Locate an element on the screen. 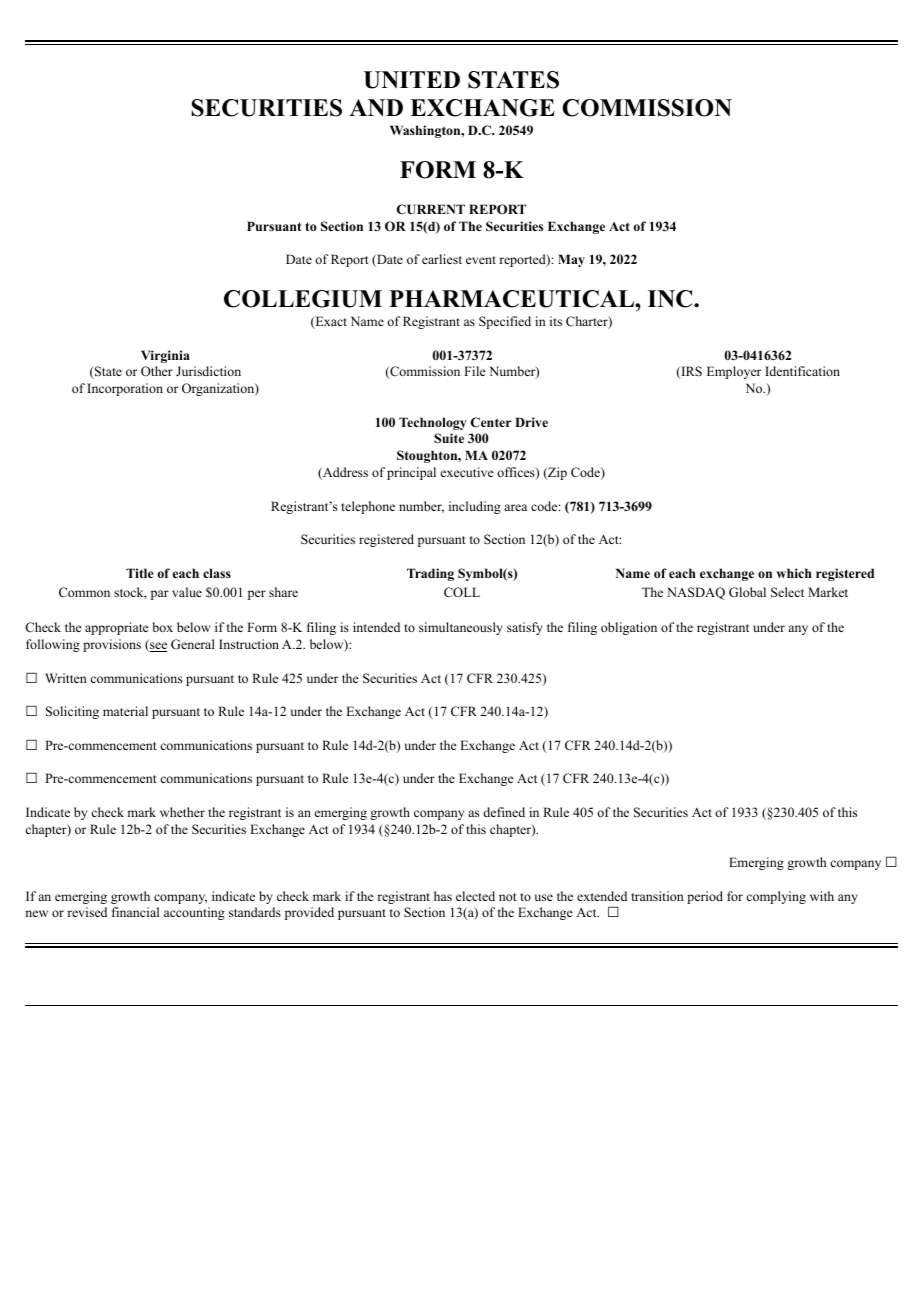  Global is located at coordinates (747, 592).
